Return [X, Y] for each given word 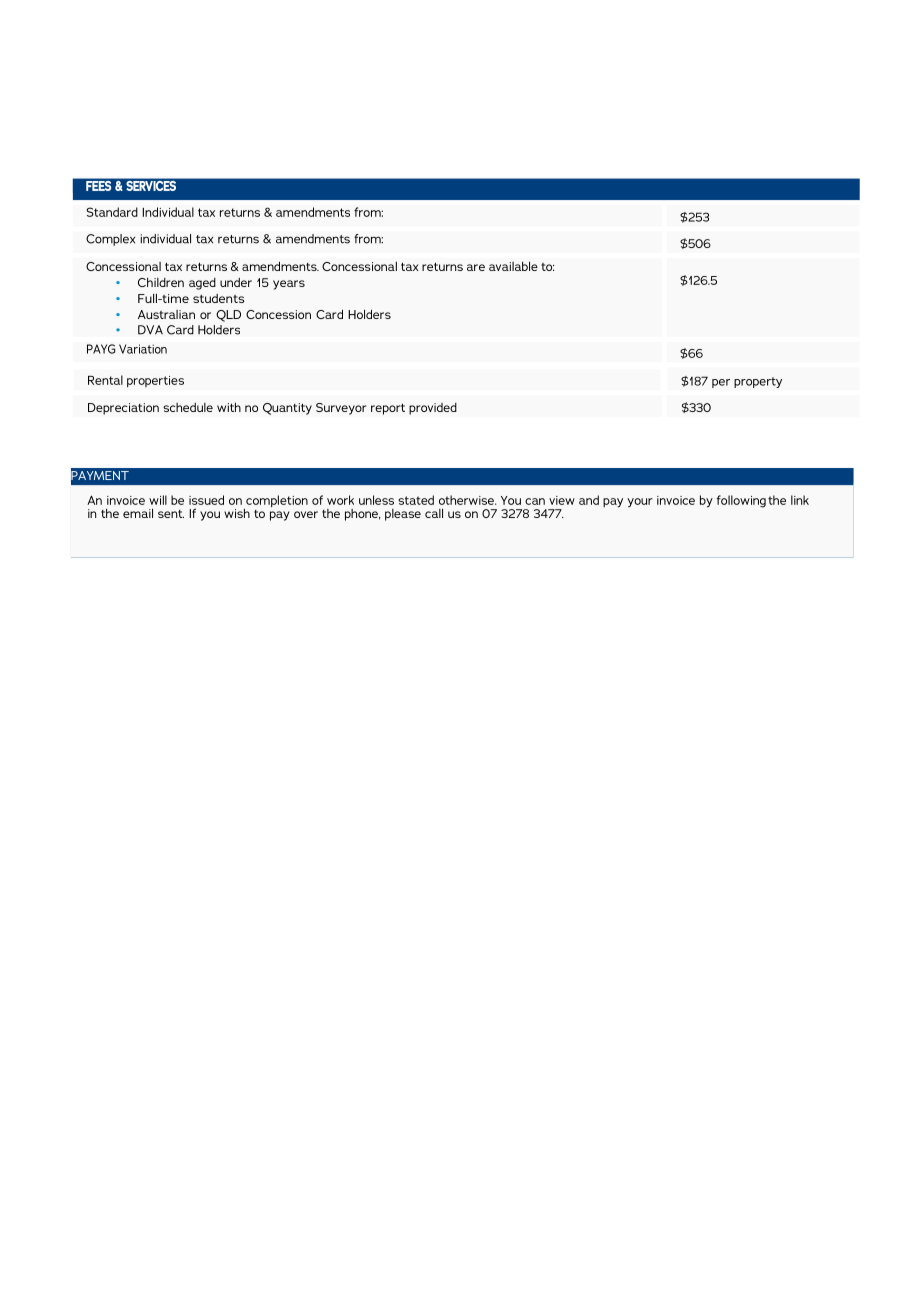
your [640, 503]
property [758, 382]
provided [433, 409]
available [513, 266]
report [388, 409]
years [289, 285]
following [741, 501]
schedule [188, 407]
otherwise [467, 500]
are [476, 267]
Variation [143, 349]
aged [202, 284]
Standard [112, 212]
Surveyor [341, 409]
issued [206, 500]
